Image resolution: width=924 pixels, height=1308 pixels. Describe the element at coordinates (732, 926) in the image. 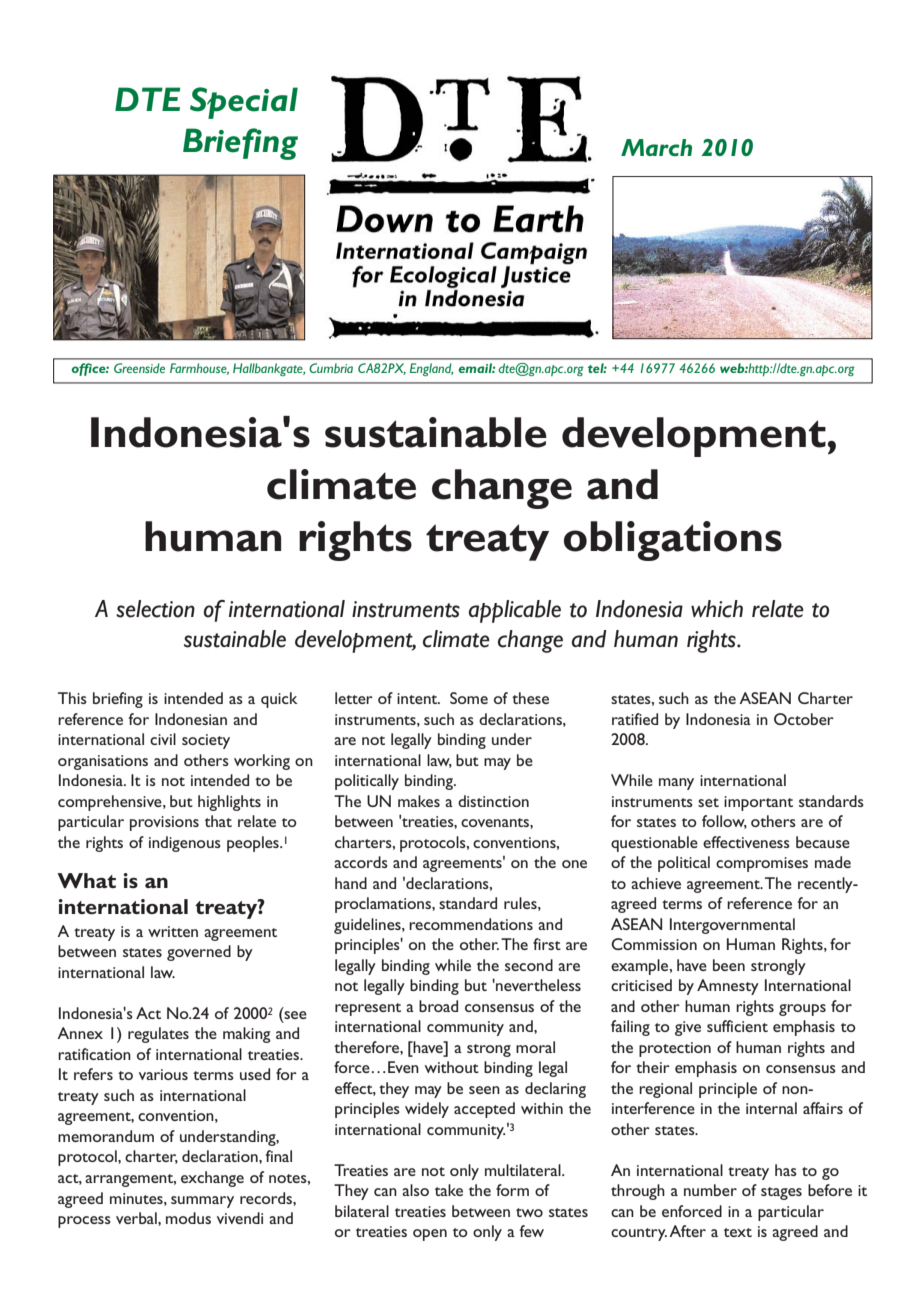

I see `Intergovernmental` at that location.
